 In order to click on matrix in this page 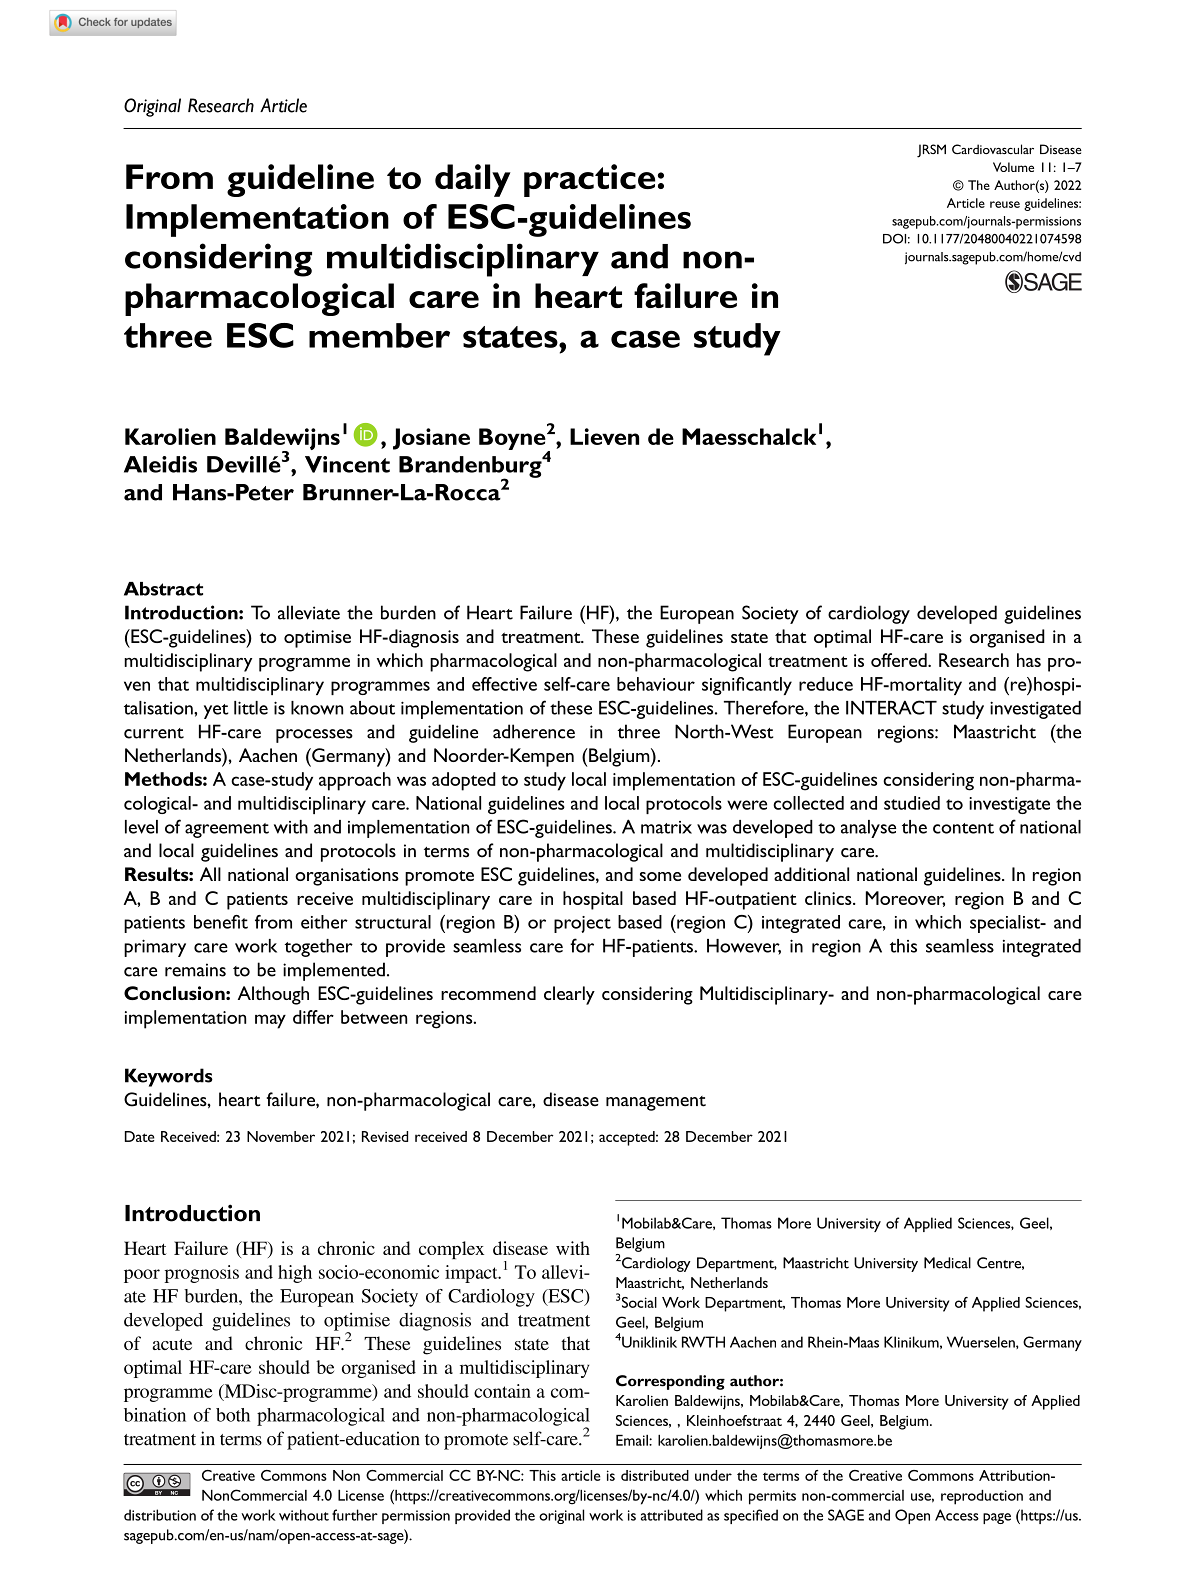, I will do `click(666, 827)`.
